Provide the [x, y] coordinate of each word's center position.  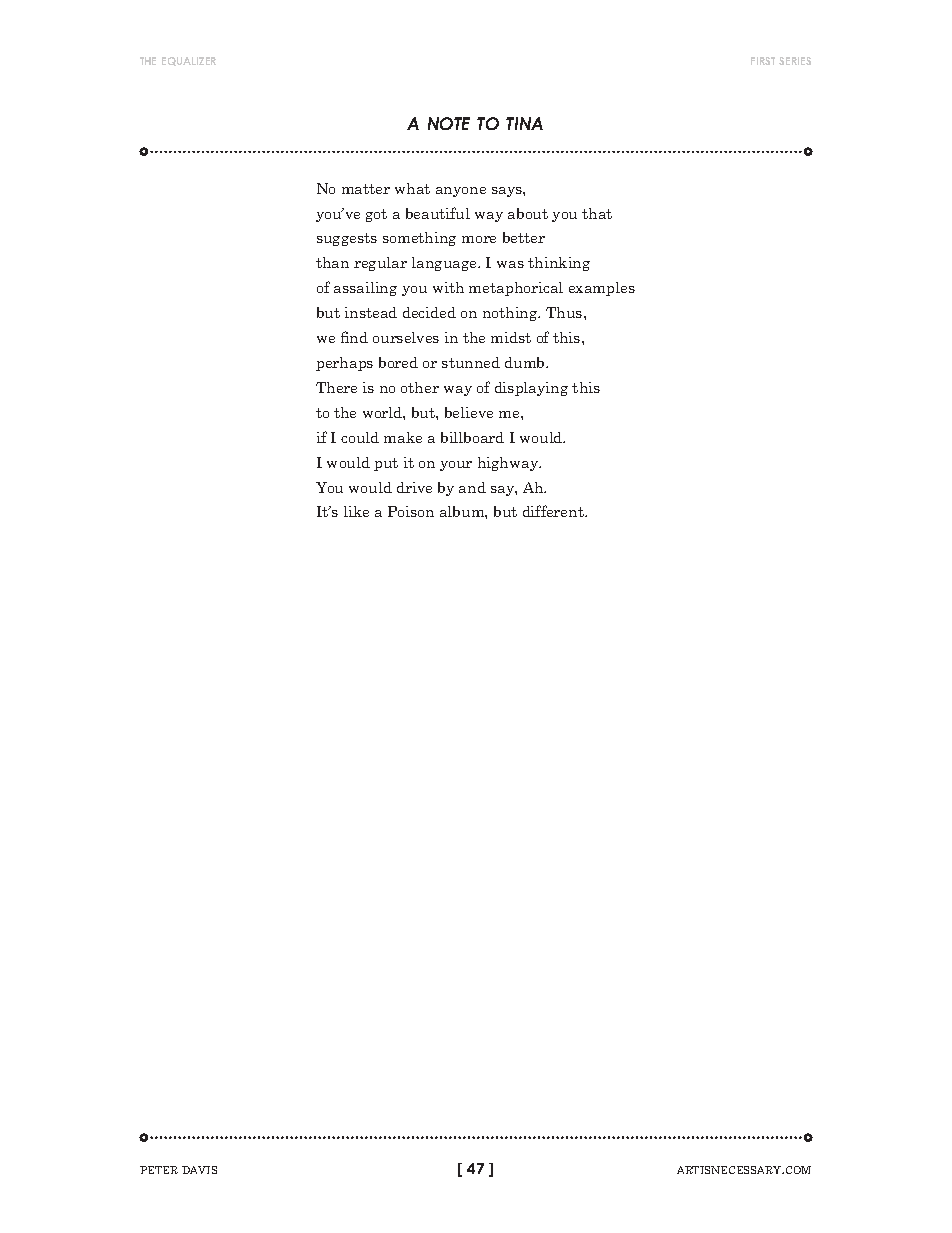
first [763, 61]
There [336, 387]
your [456, 466]
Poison [411, 511]
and [472, 487]
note [449, 123]
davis [199, 1170]
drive [414, 487]
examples [602, 289]
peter [159, 1170]
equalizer [189, 61]
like [356, 511]
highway [509, 464]
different [554, 511]
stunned [471, 362]
